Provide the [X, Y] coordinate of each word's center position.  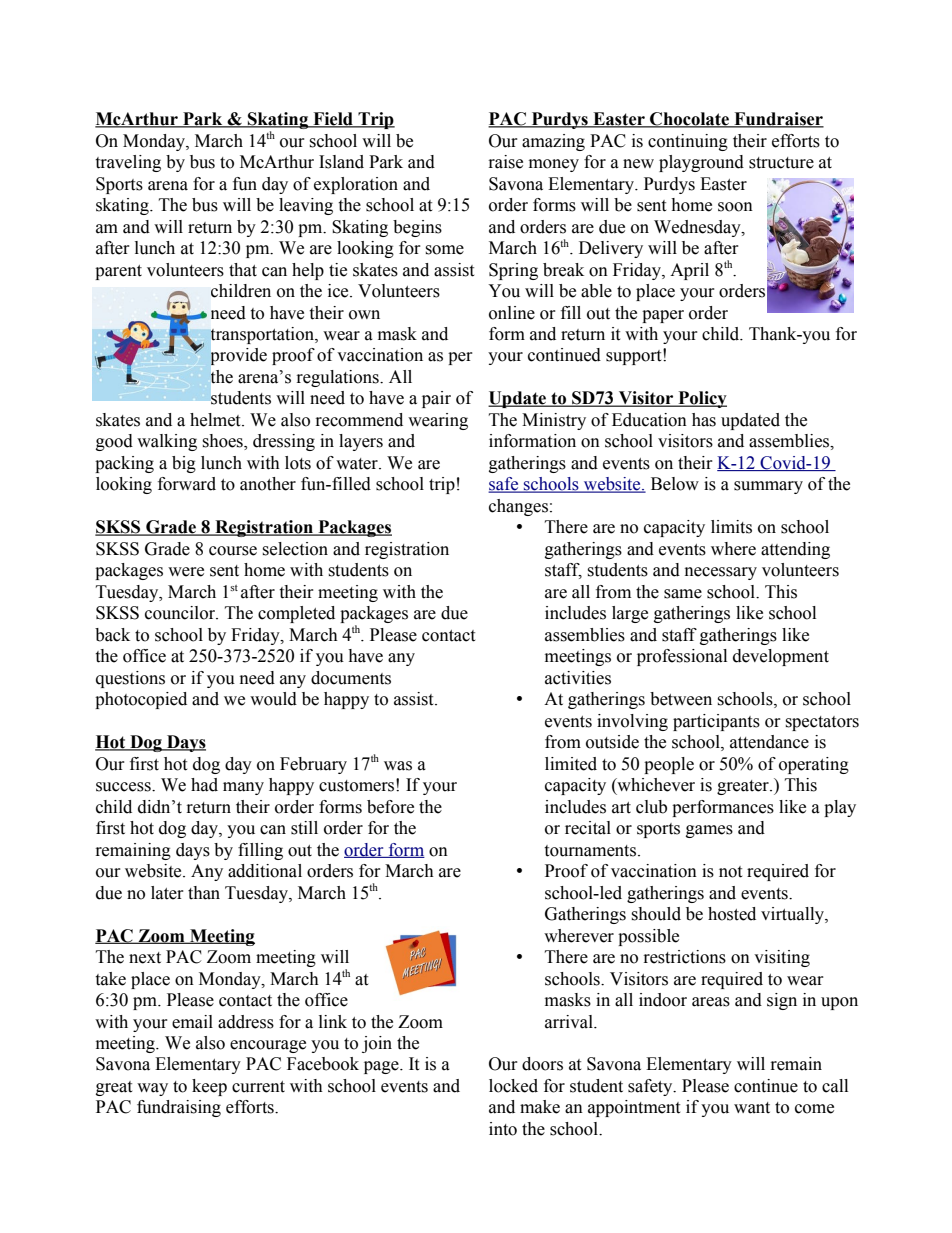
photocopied [141, 700]
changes [518, 507]
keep [209, 1087]
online [512, 313]
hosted [732, 914]
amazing [553, 142]
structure [781, 163]
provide [239, 356]
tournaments [590, 851]
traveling [128, 163]
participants [716, 722]
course [233, 551]
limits [731, 527]
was [398, 766]
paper [663, 316]
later [167, 893]
